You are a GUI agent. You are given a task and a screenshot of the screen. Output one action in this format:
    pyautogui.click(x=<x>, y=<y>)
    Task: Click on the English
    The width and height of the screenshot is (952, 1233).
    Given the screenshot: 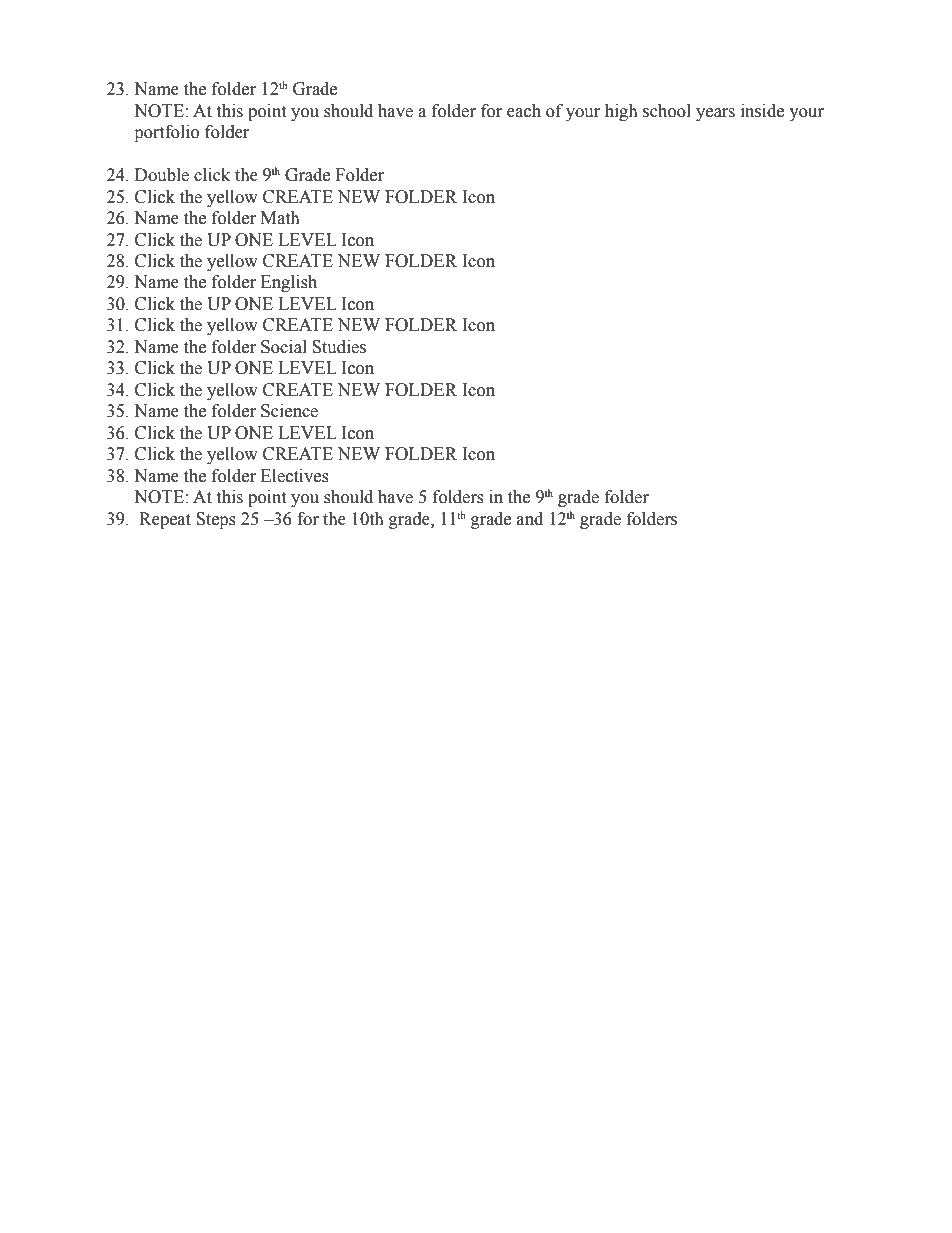 What is the action you would take?
    pyautogui.click(x=289, y=283)
